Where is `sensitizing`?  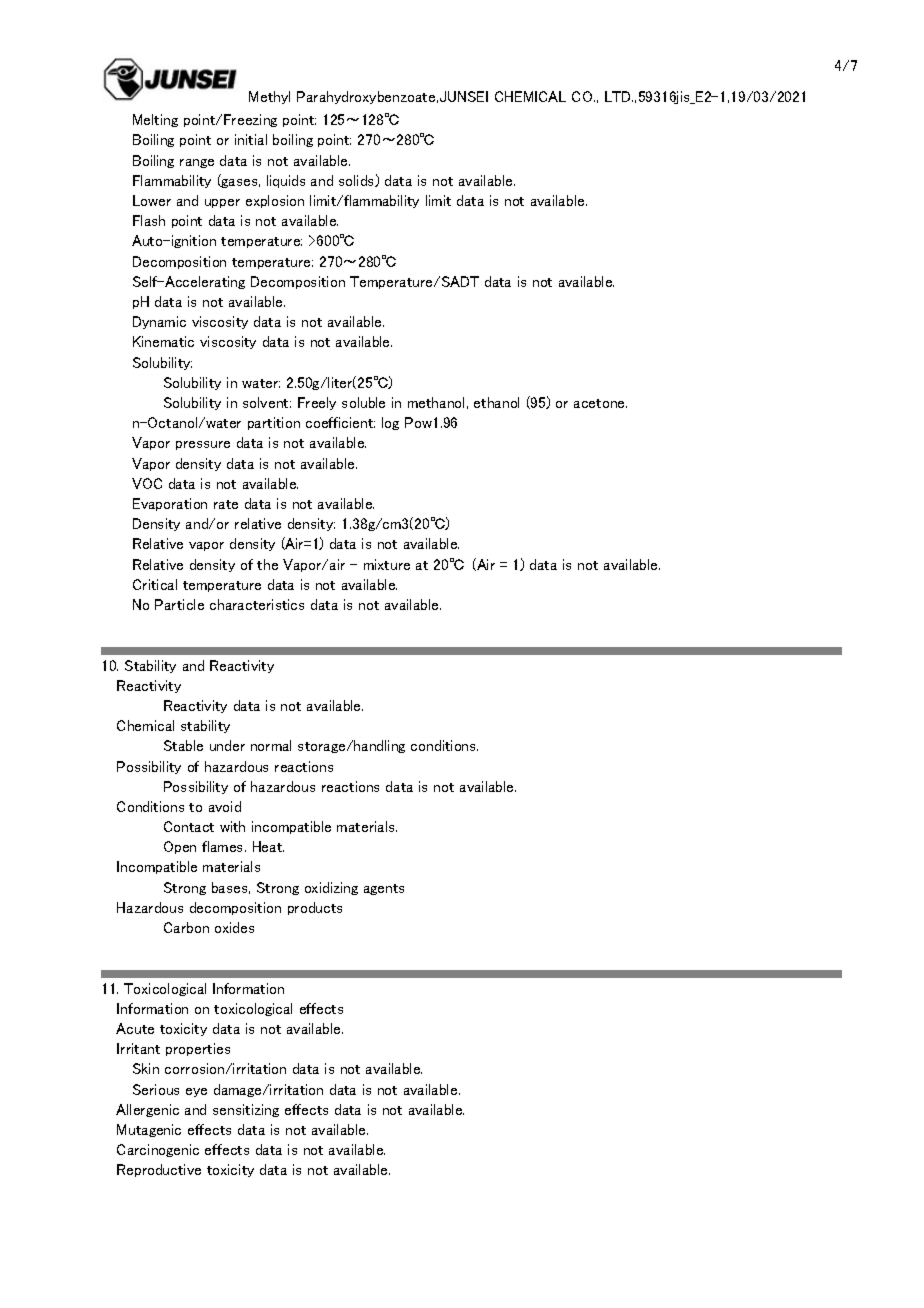
sensitizing is located at coordinates (246, 1110).
